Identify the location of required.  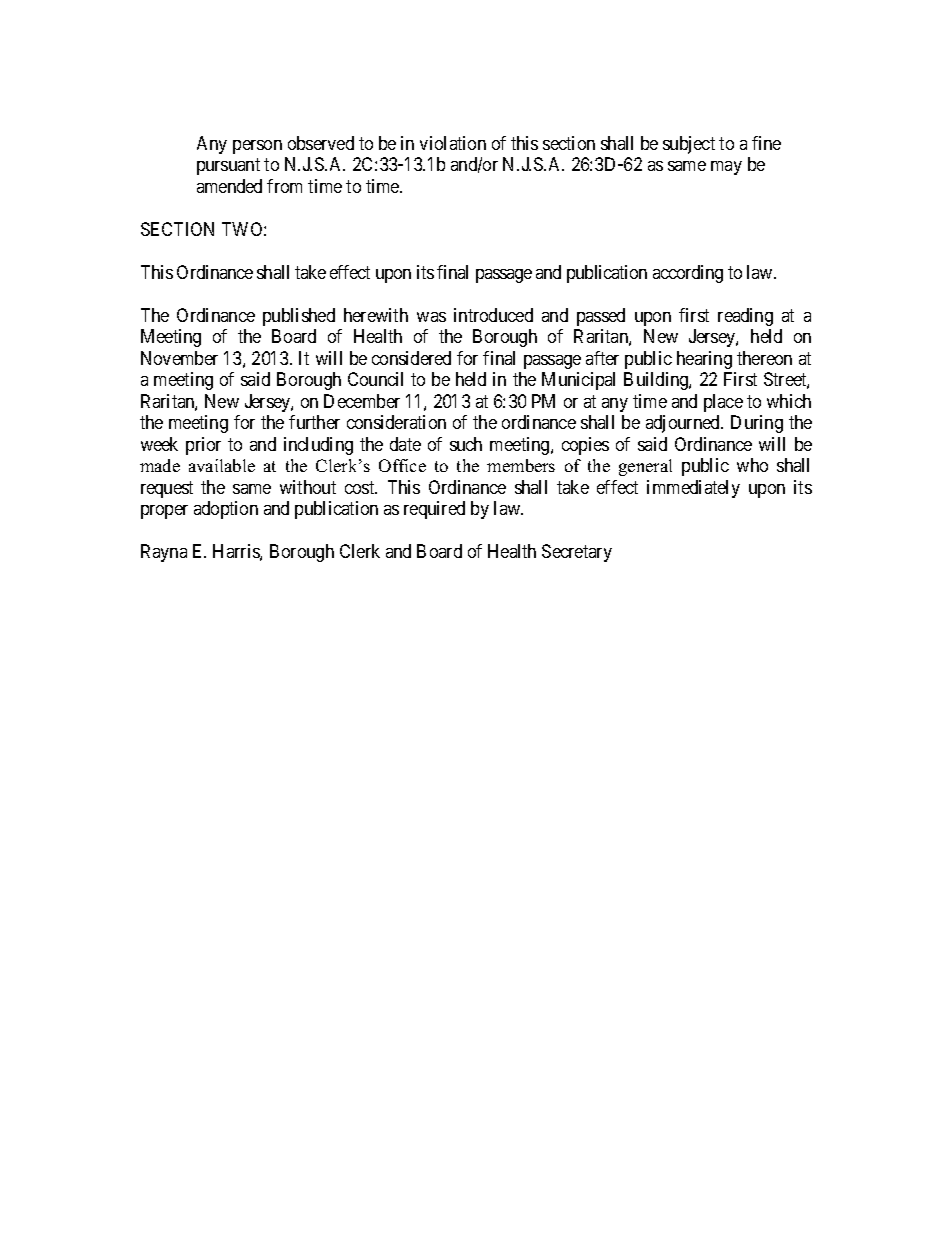
(434, 510).
